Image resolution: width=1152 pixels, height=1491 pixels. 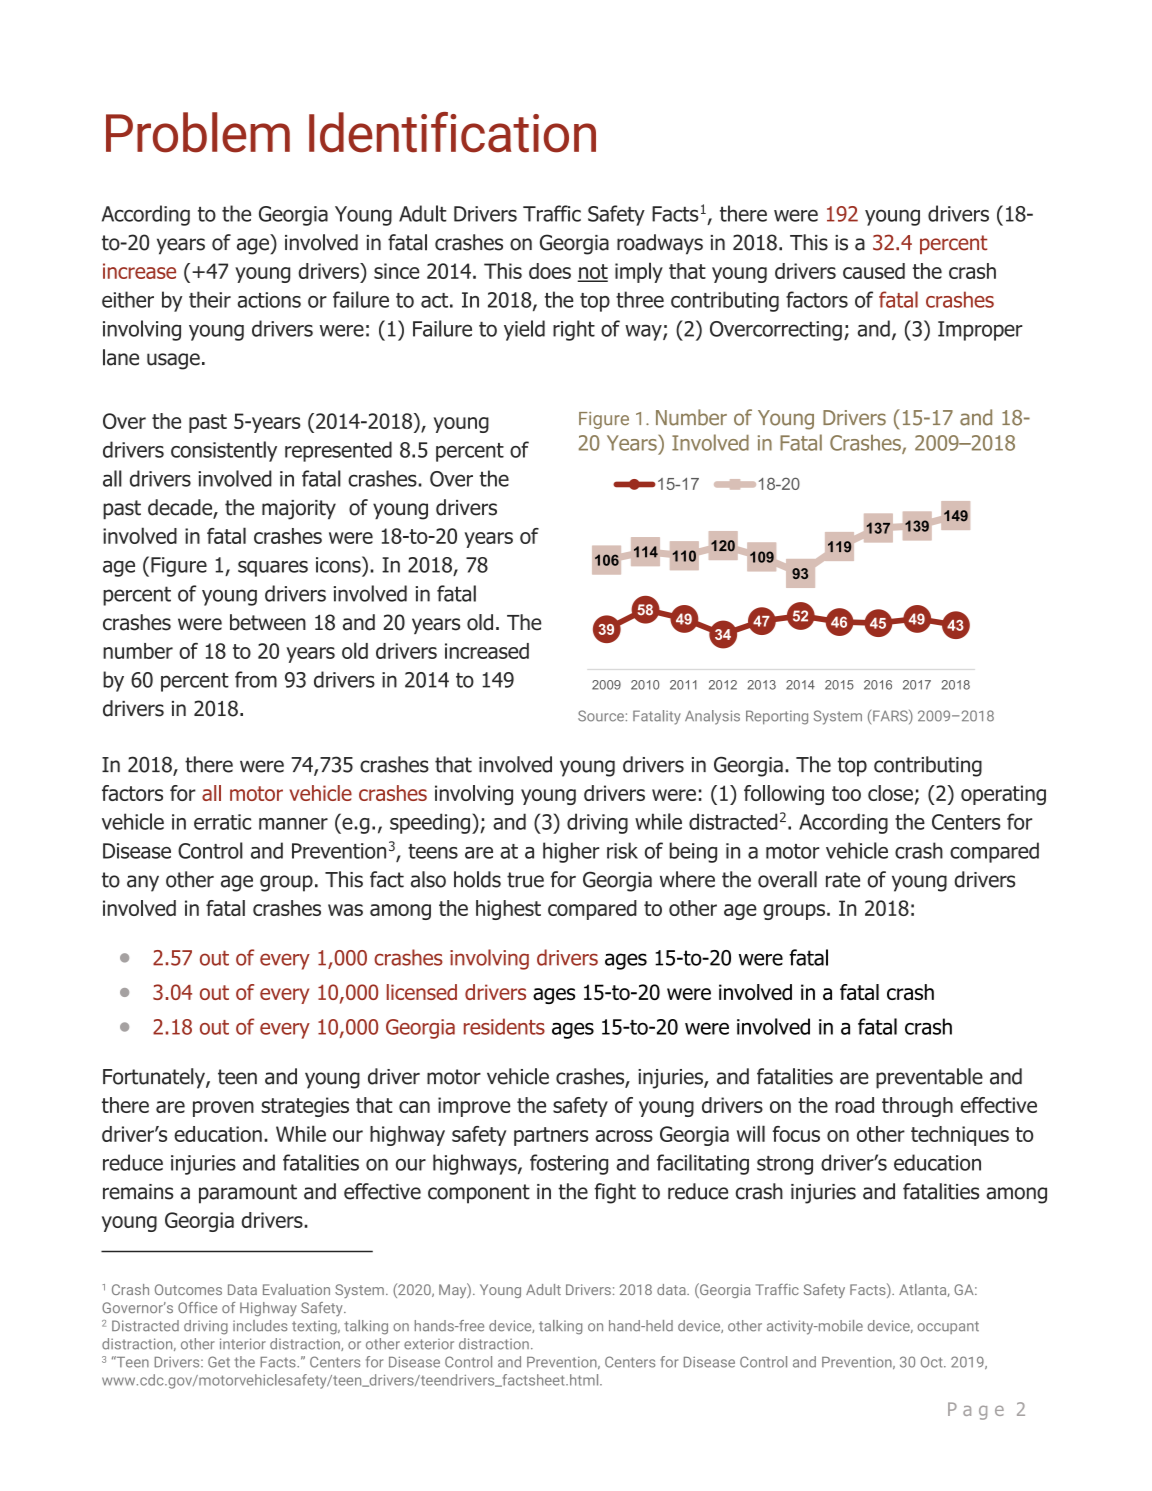 I want to click on Oct, so click(x=933, y=1362).
